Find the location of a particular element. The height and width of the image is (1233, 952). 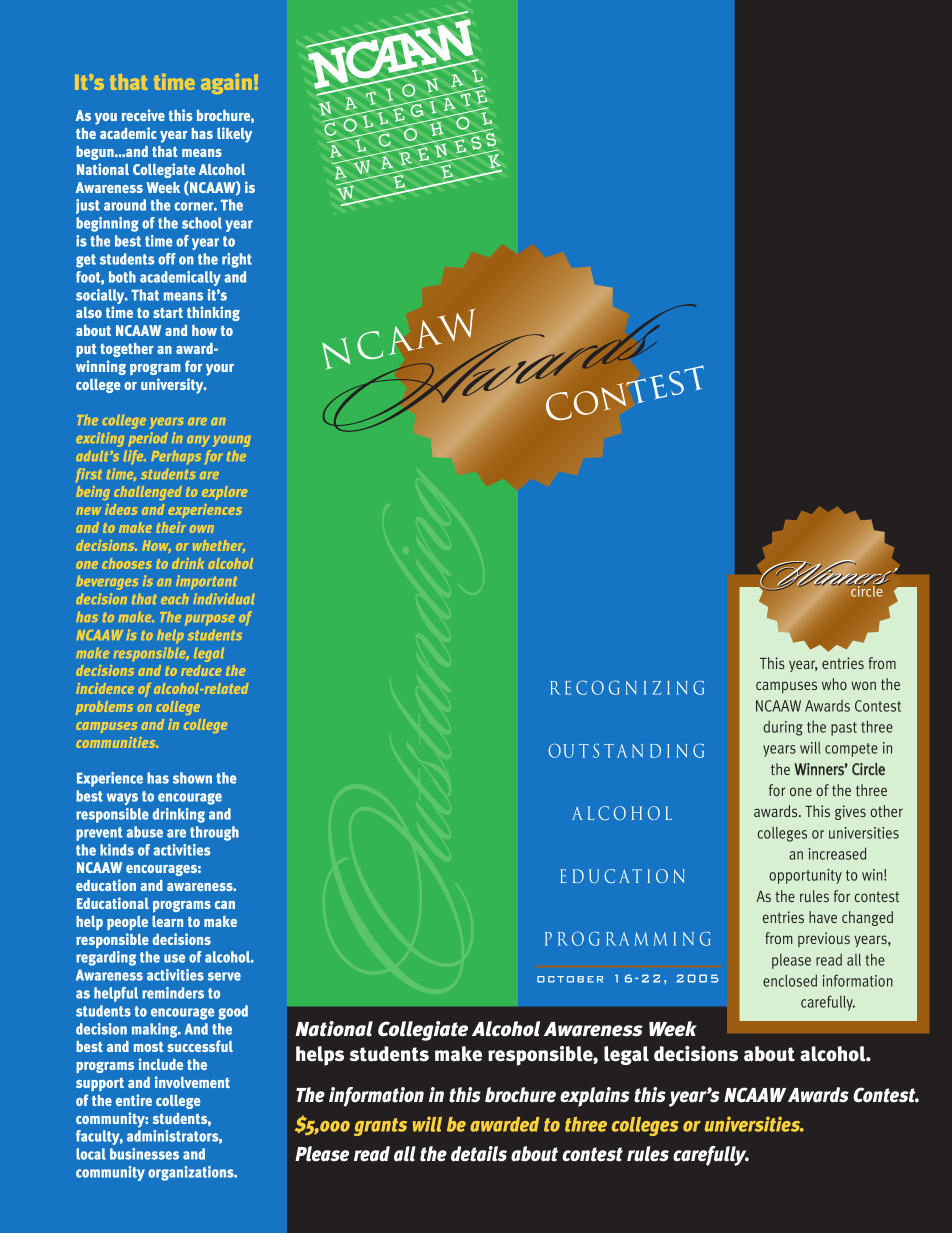

receive is located at coordinates (143, 115).
